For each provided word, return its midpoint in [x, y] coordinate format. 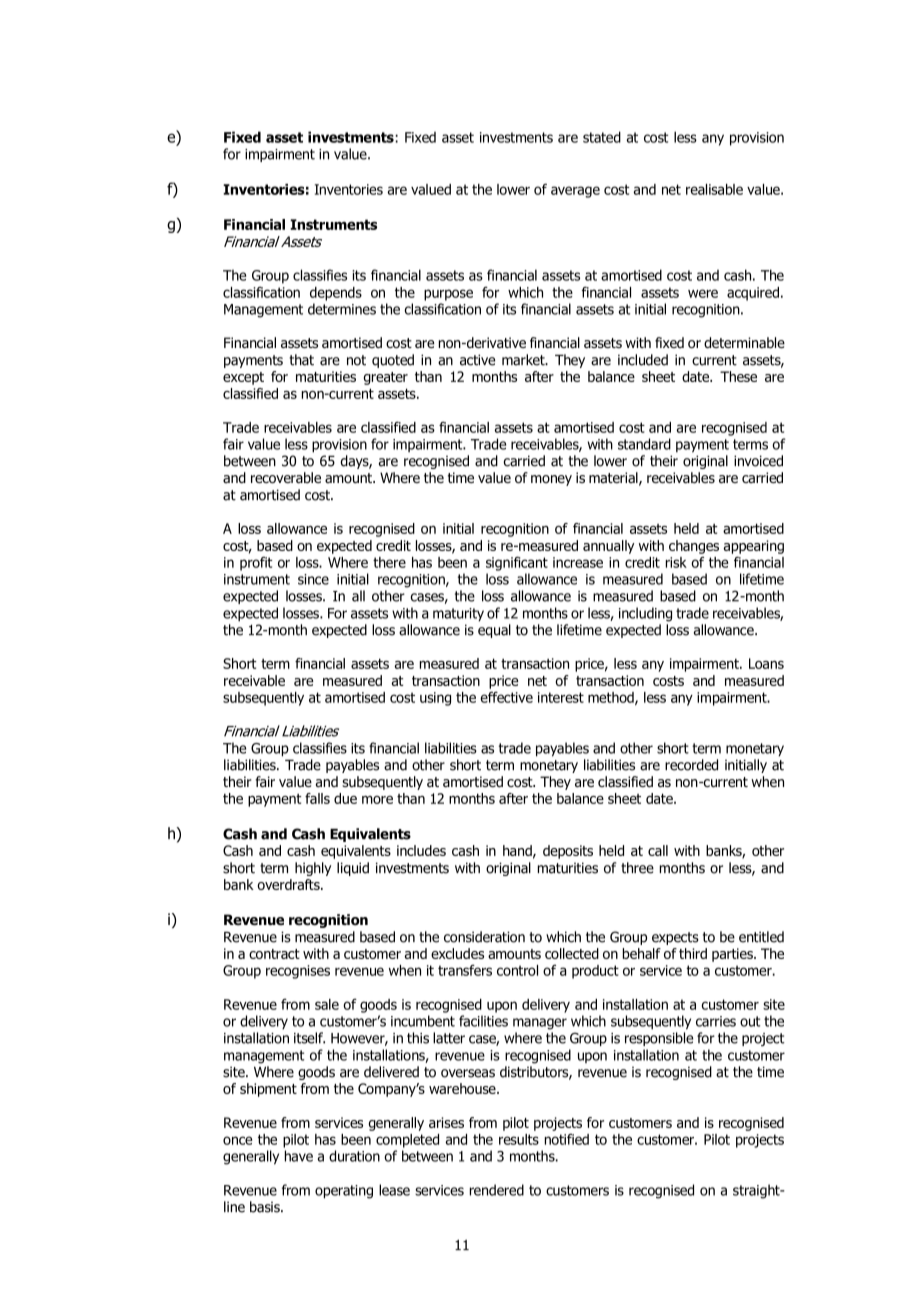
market [524, 360]
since [313, 579]
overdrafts [289, 884]
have [299, 1156]
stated [602, 137]
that [301, 360]
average [575, 192]
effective [506, 697]
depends [336, 294]
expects [675, 938]
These [738, 376]
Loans [766, 663]
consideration [484, 937]
